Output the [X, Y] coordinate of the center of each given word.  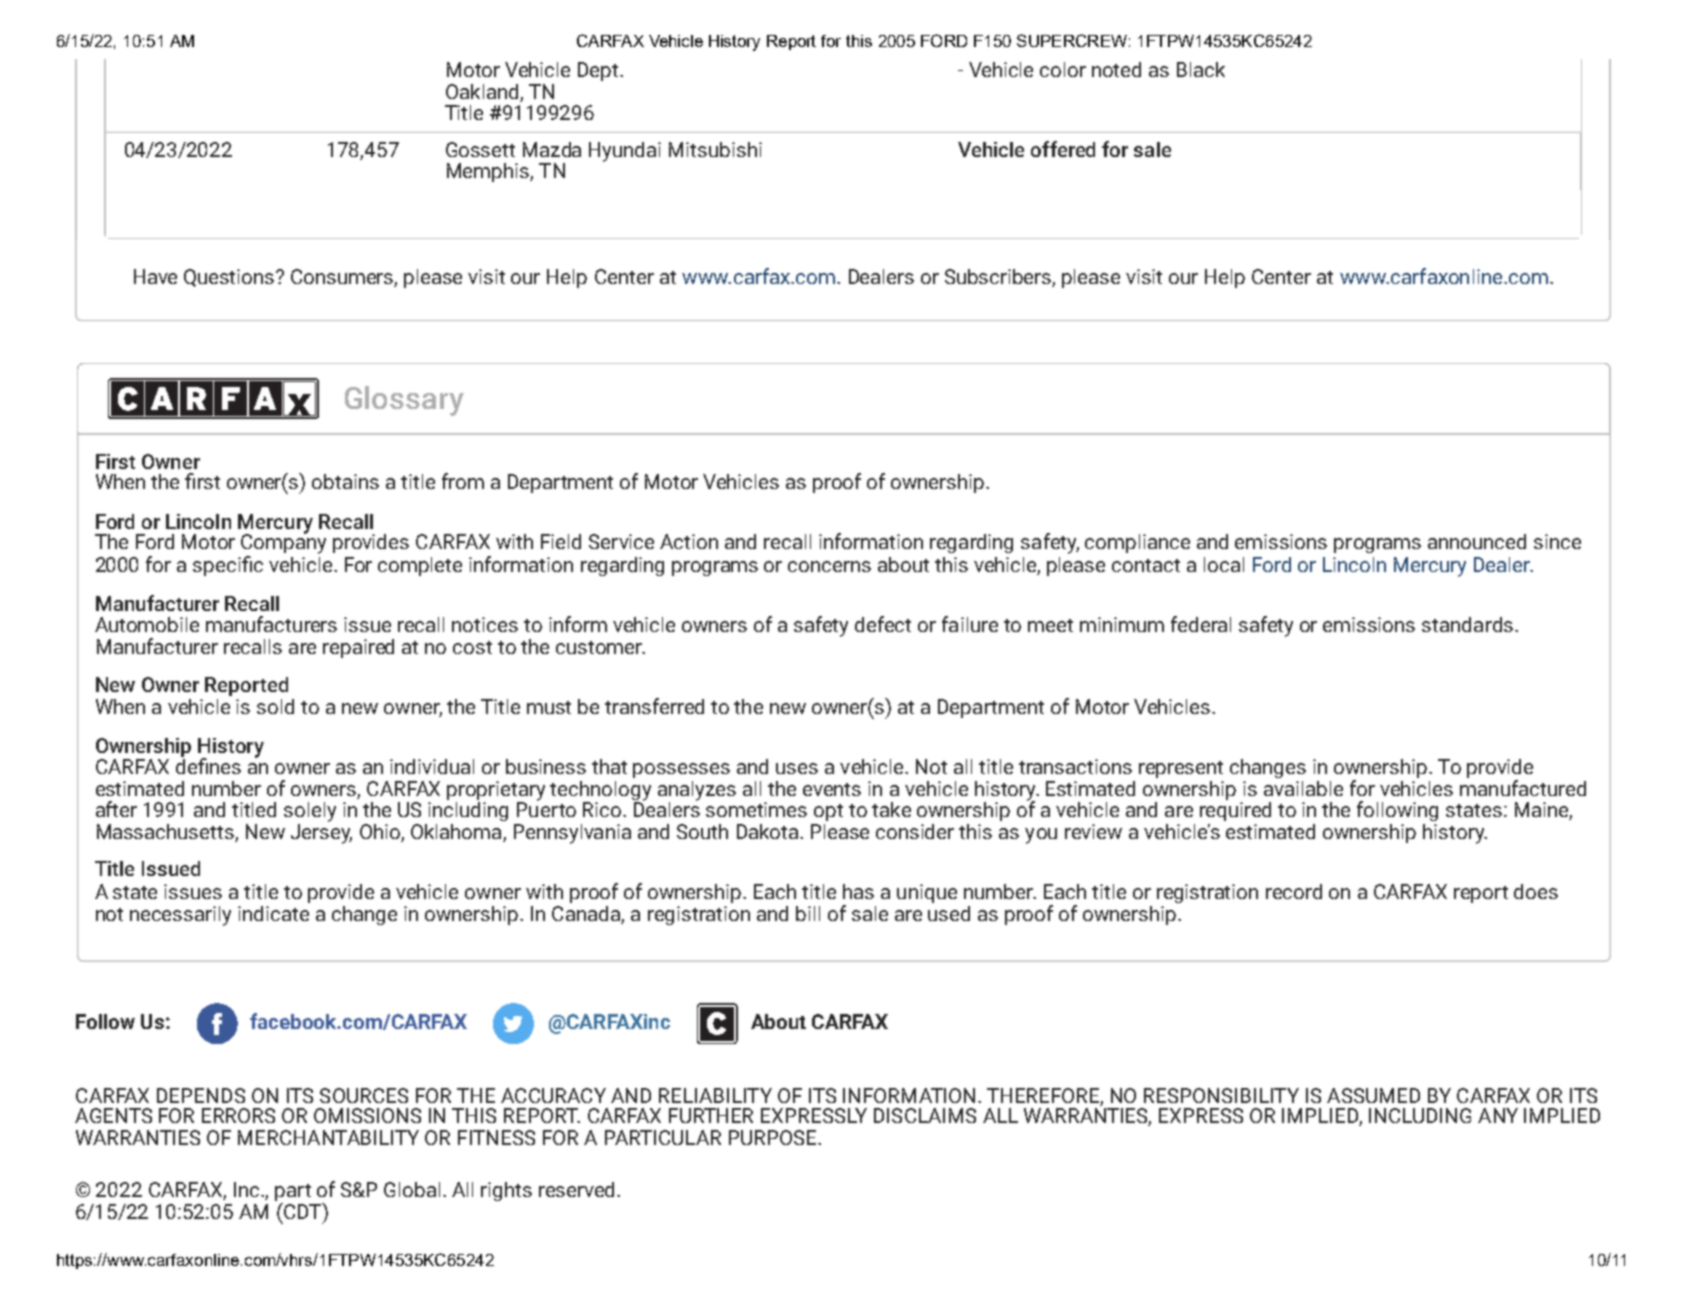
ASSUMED [1373, 1095]
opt [828, 812]
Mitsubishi [715, 149]
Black [1201, 69]
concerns [829, 566]
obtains [345, 481]
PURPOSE [772, 1137]
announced [1477, 541]
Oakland [483, 93]
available [1303, 788]
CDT [302, 1212]
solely [310, 812]
